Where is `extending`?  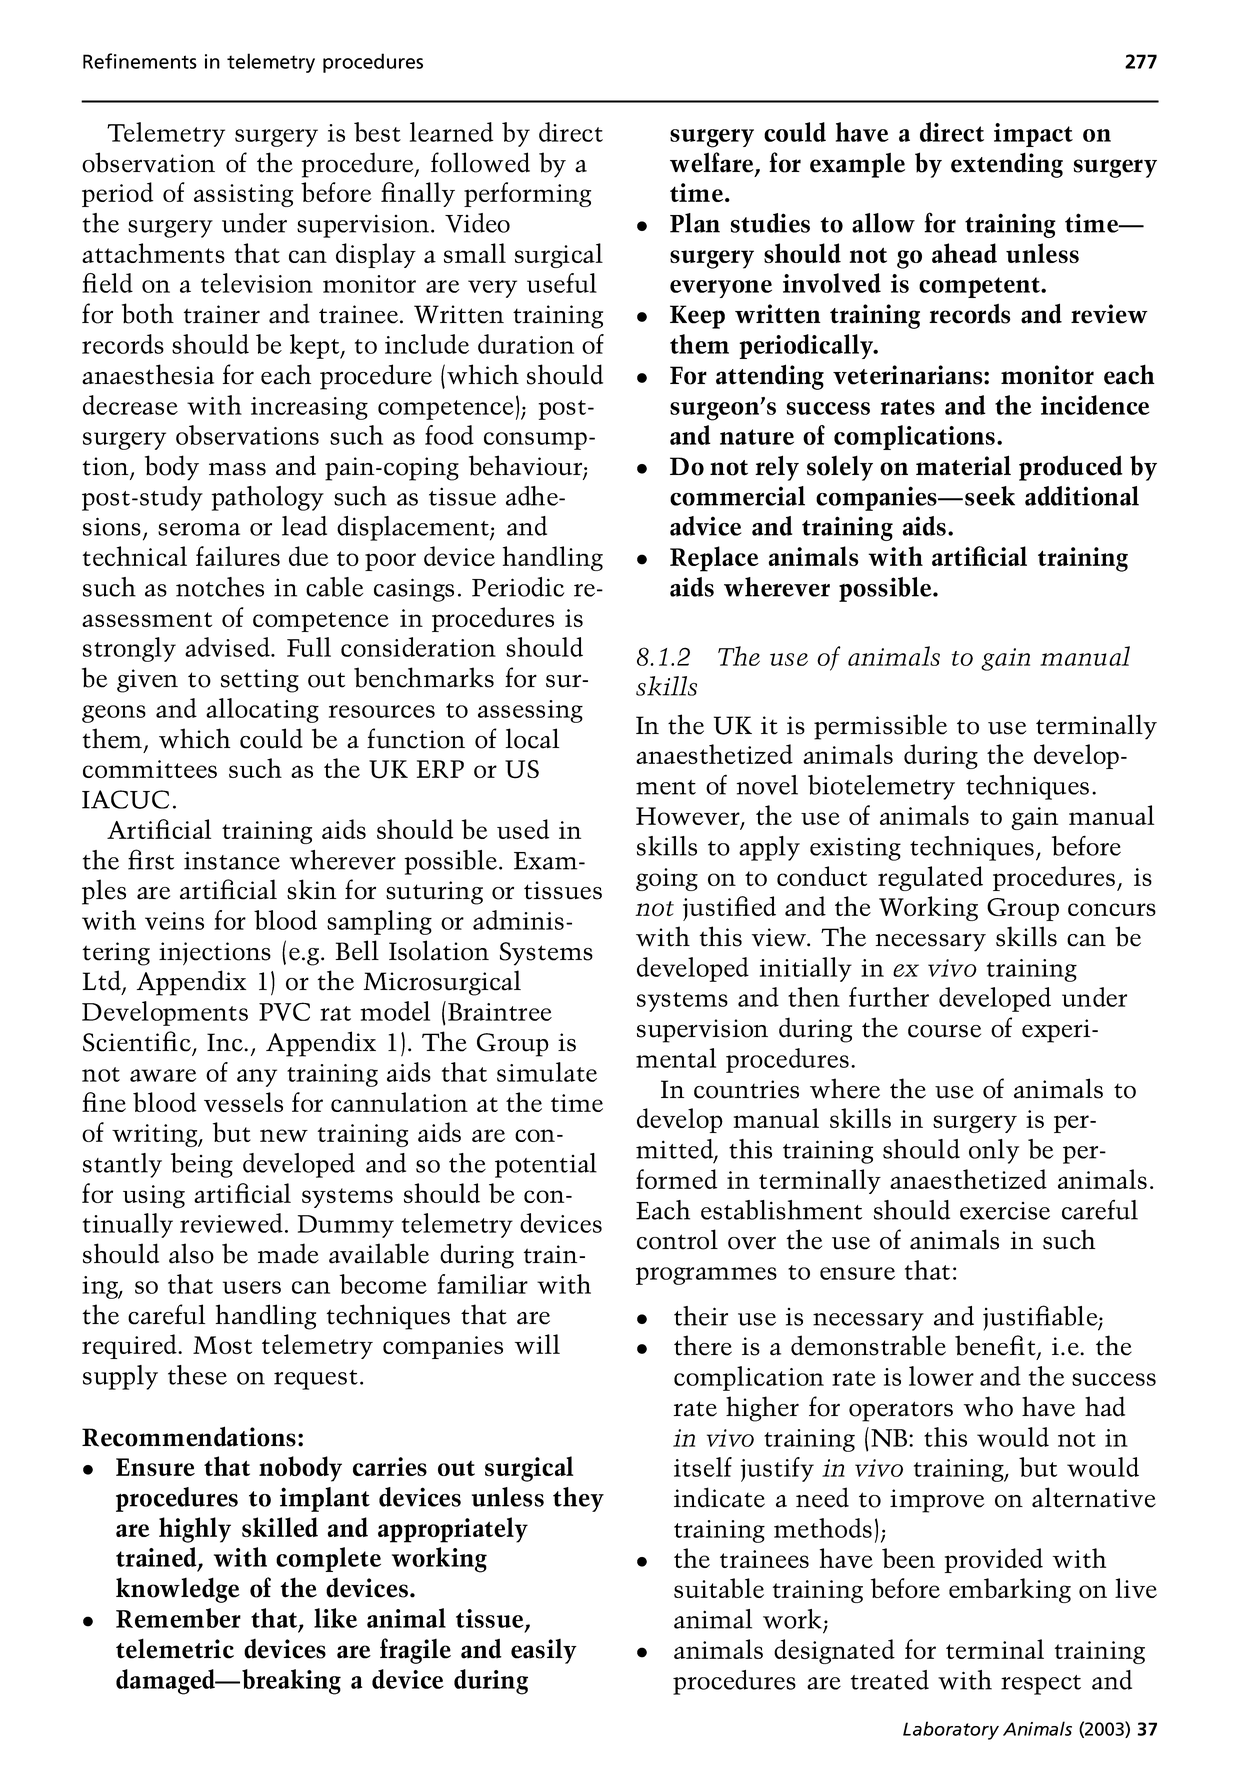
extending is located at coordinates (1007, 165).
